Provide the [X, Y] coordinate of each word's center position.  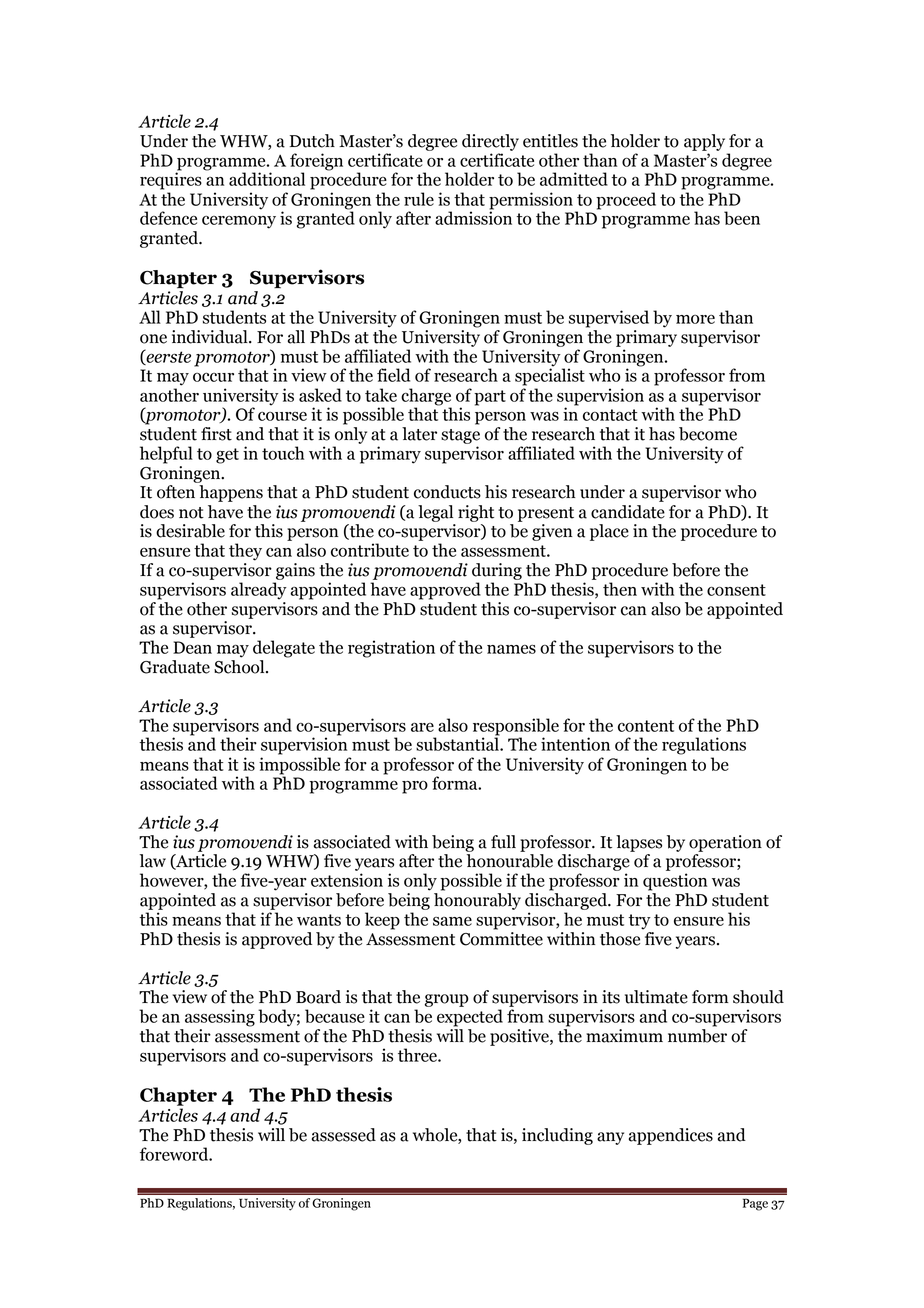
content [646, 726]
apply [704, 142]
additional [267, 179]
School [240, 667]
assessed [344, 1135]
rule [419, 199]
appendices [671, 1136]
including [557, 1136]
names [511, 649]
